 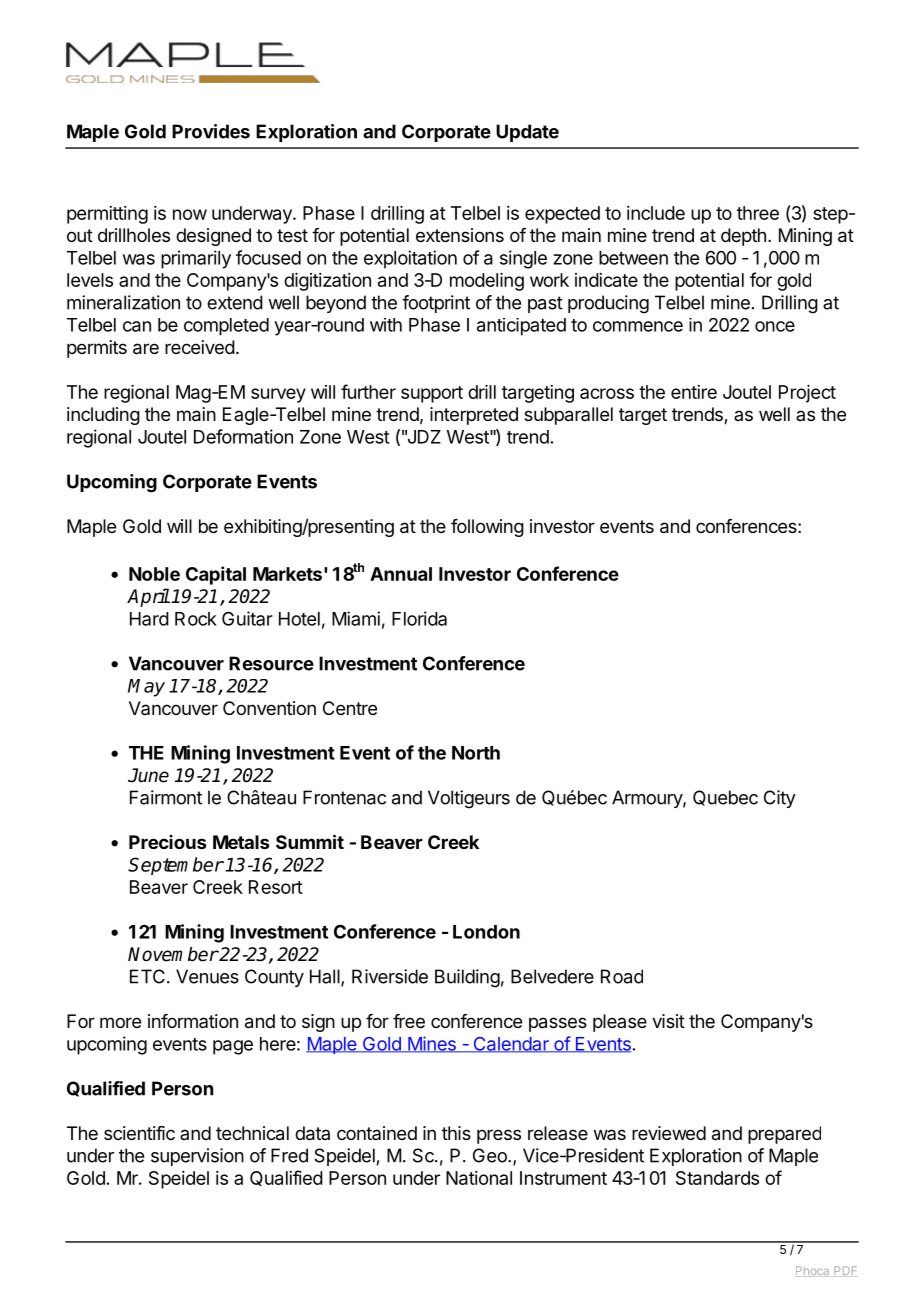 What do you see at coordinates (758, 213) in the screenshot?
I see `three` at bounding box center [758, 213].
